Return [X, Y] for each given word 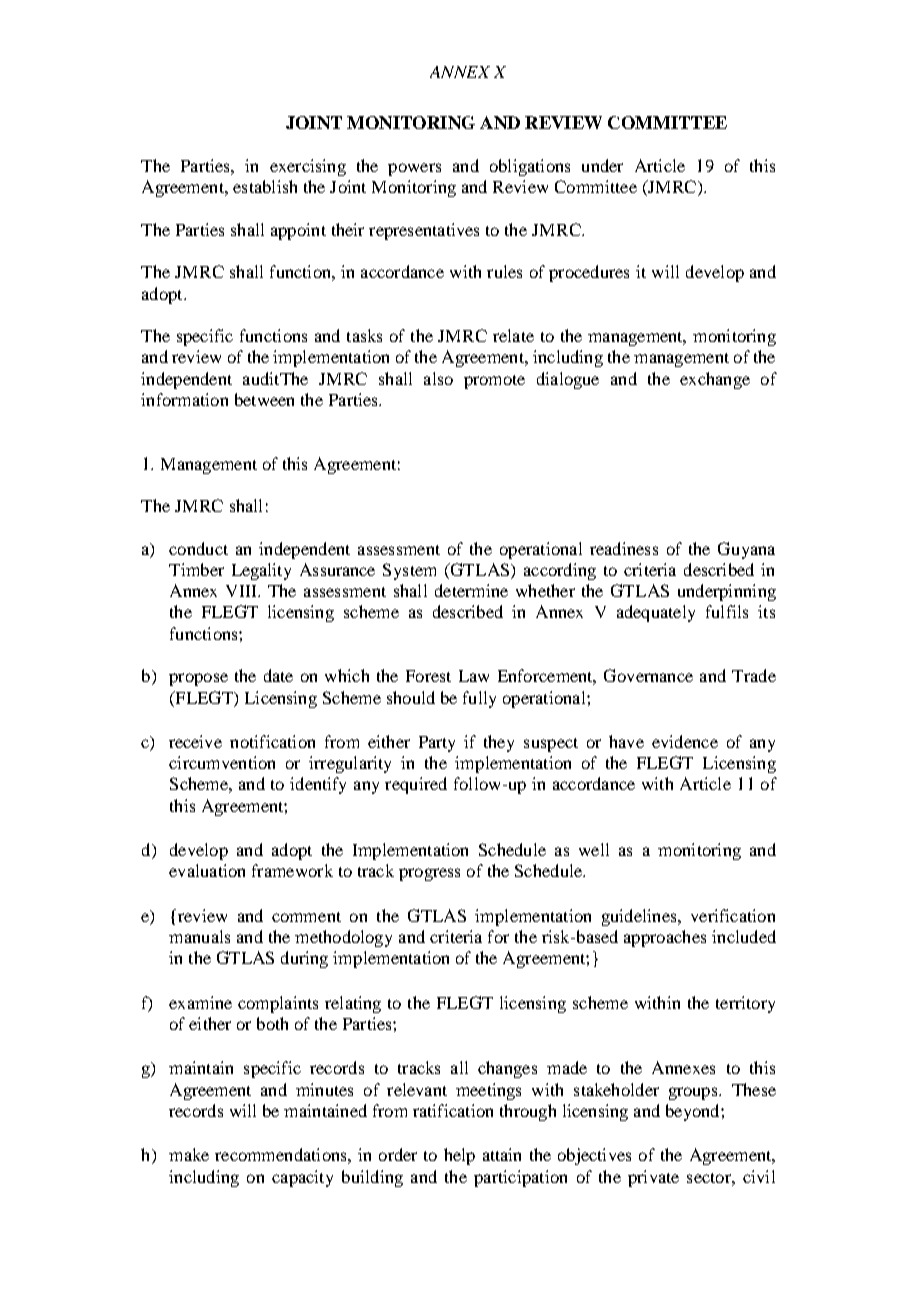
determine [471, 590]
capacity [302, 1178]
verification [733, 915]
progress [429, 874]
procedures [589, 273]
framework [292, 870]
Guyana [746, 550]
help [459, 1156]
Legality [261, 571]
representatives [424, 231]
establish [265, 186]
